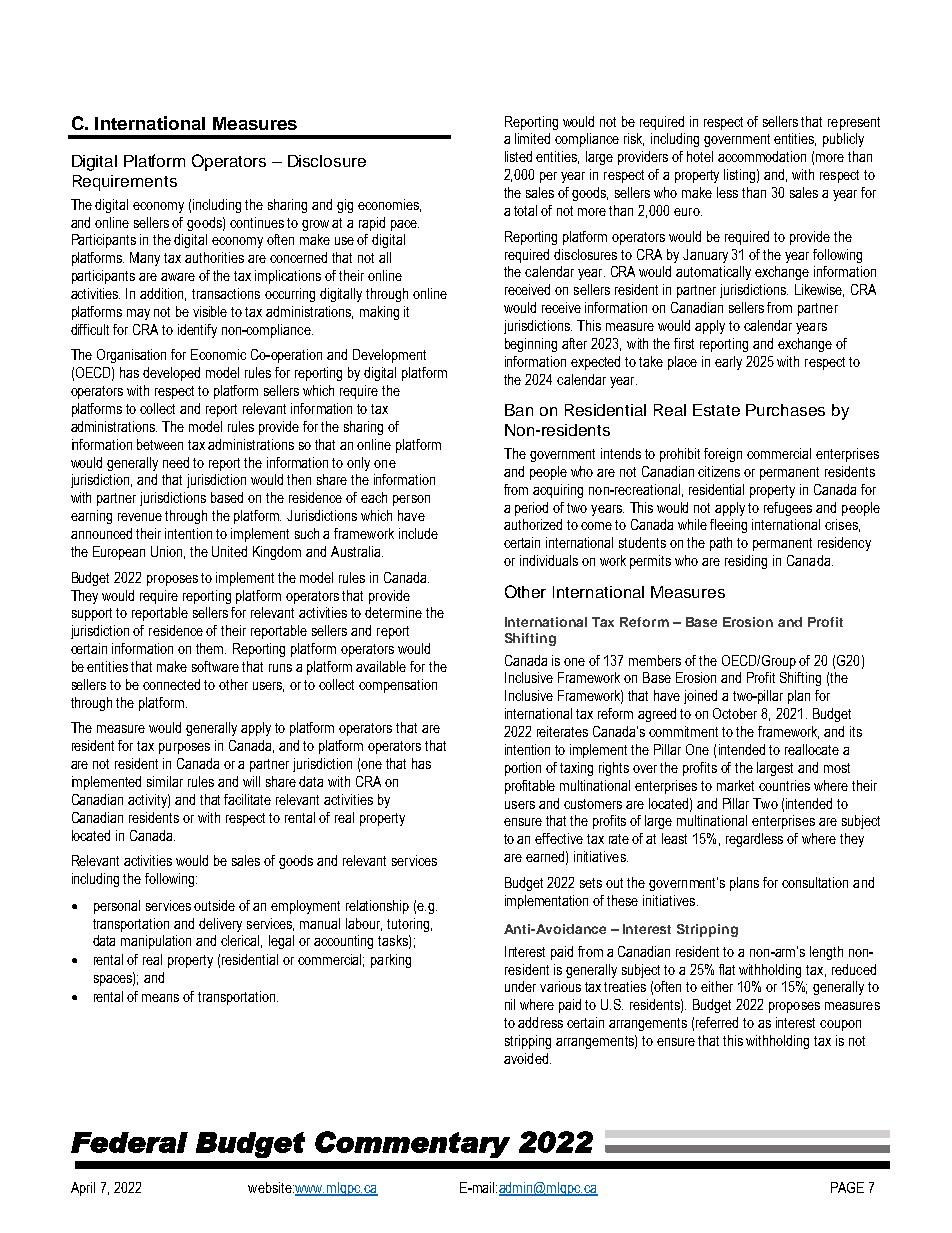 The height and width of the screenshot is (1233, 952). I want to click on Commentary, so click(412, 1144).
